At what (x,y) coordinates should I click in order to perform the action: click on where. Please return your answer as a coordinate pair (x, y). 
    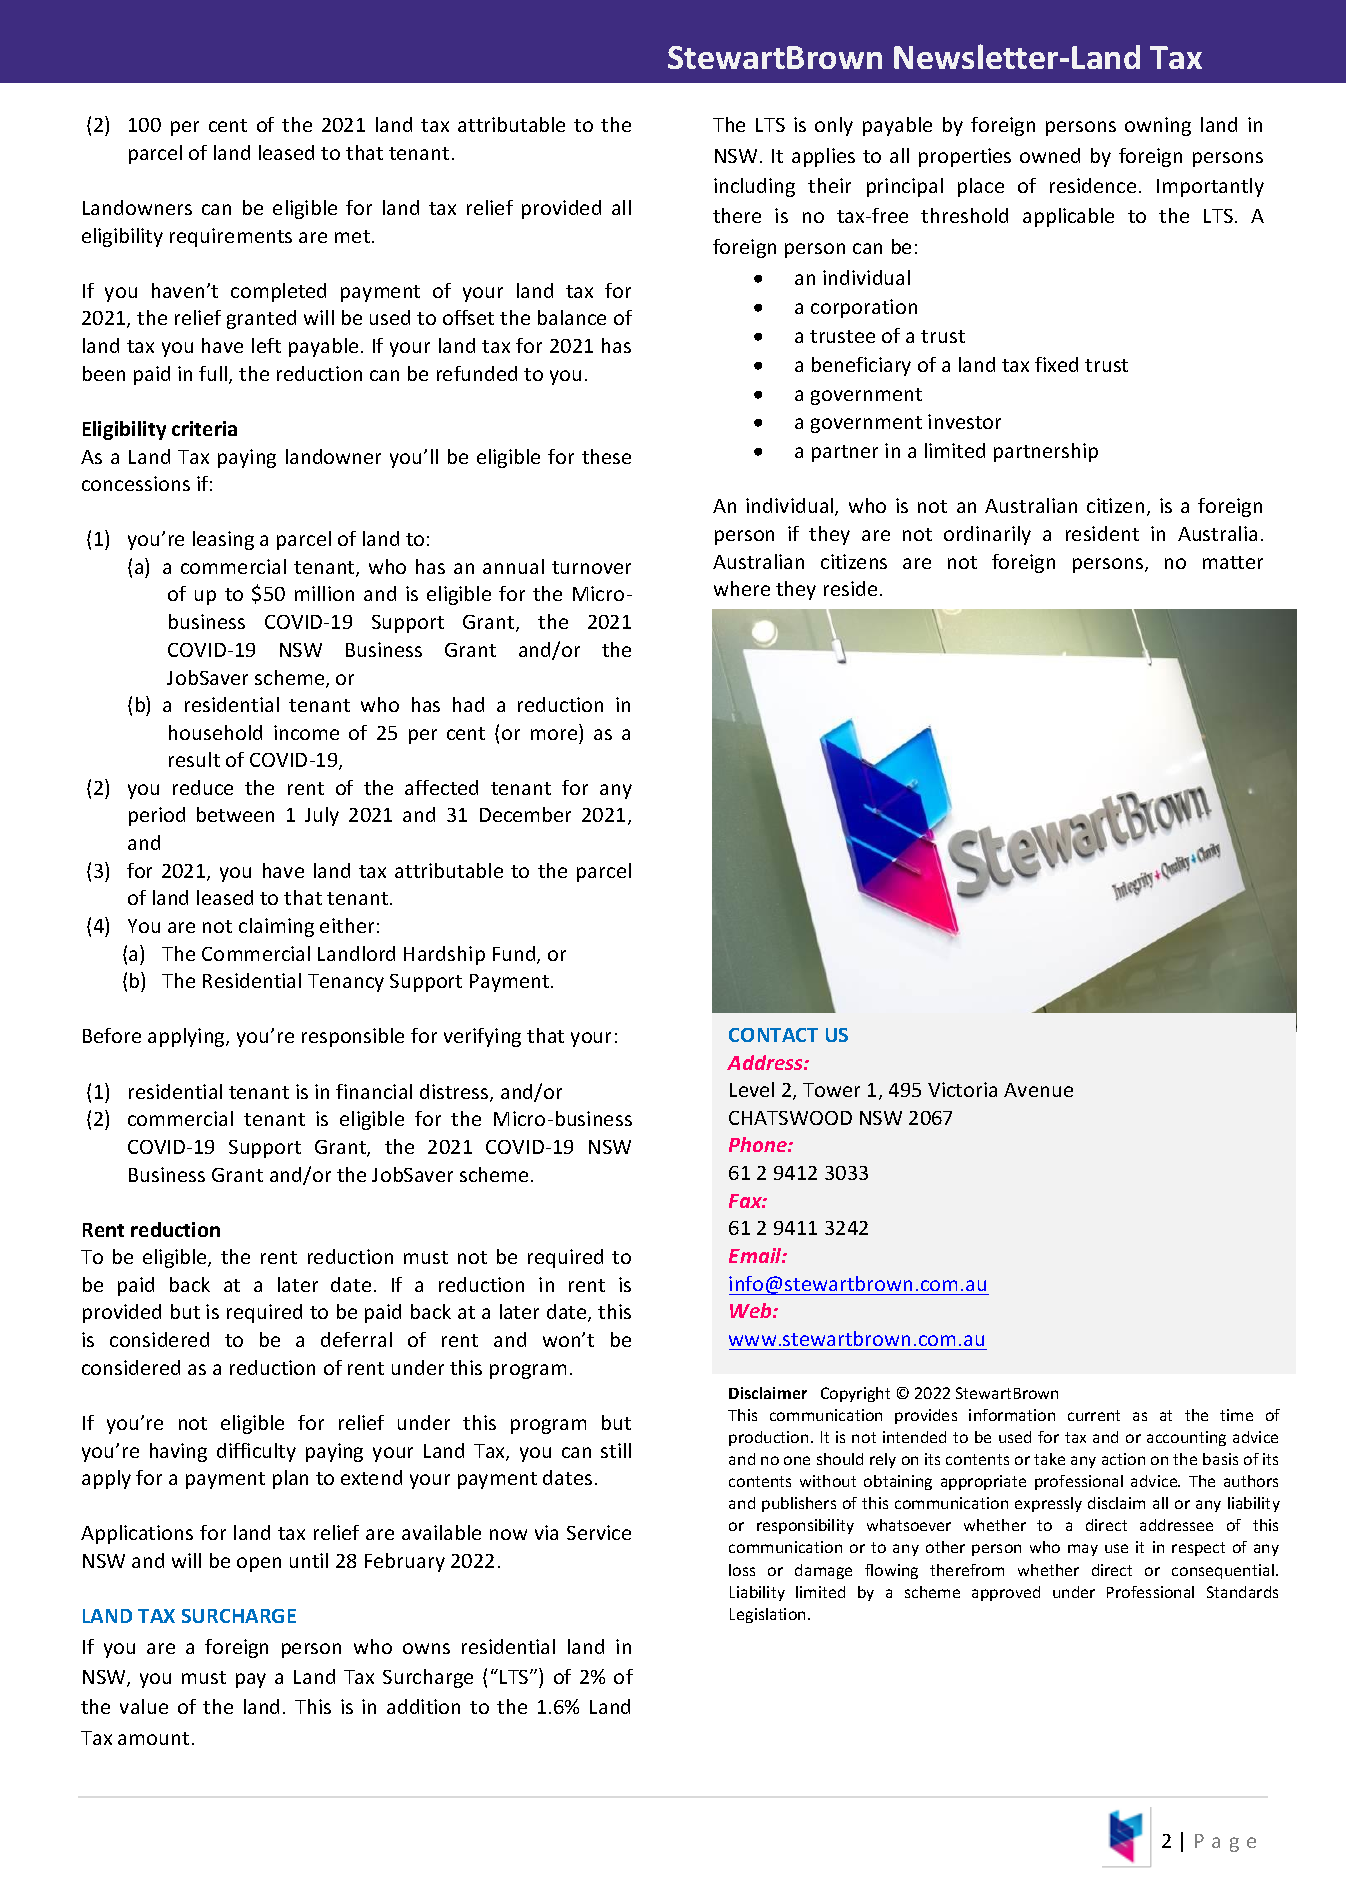
    Looking at the image, I should click on (742, 588).
